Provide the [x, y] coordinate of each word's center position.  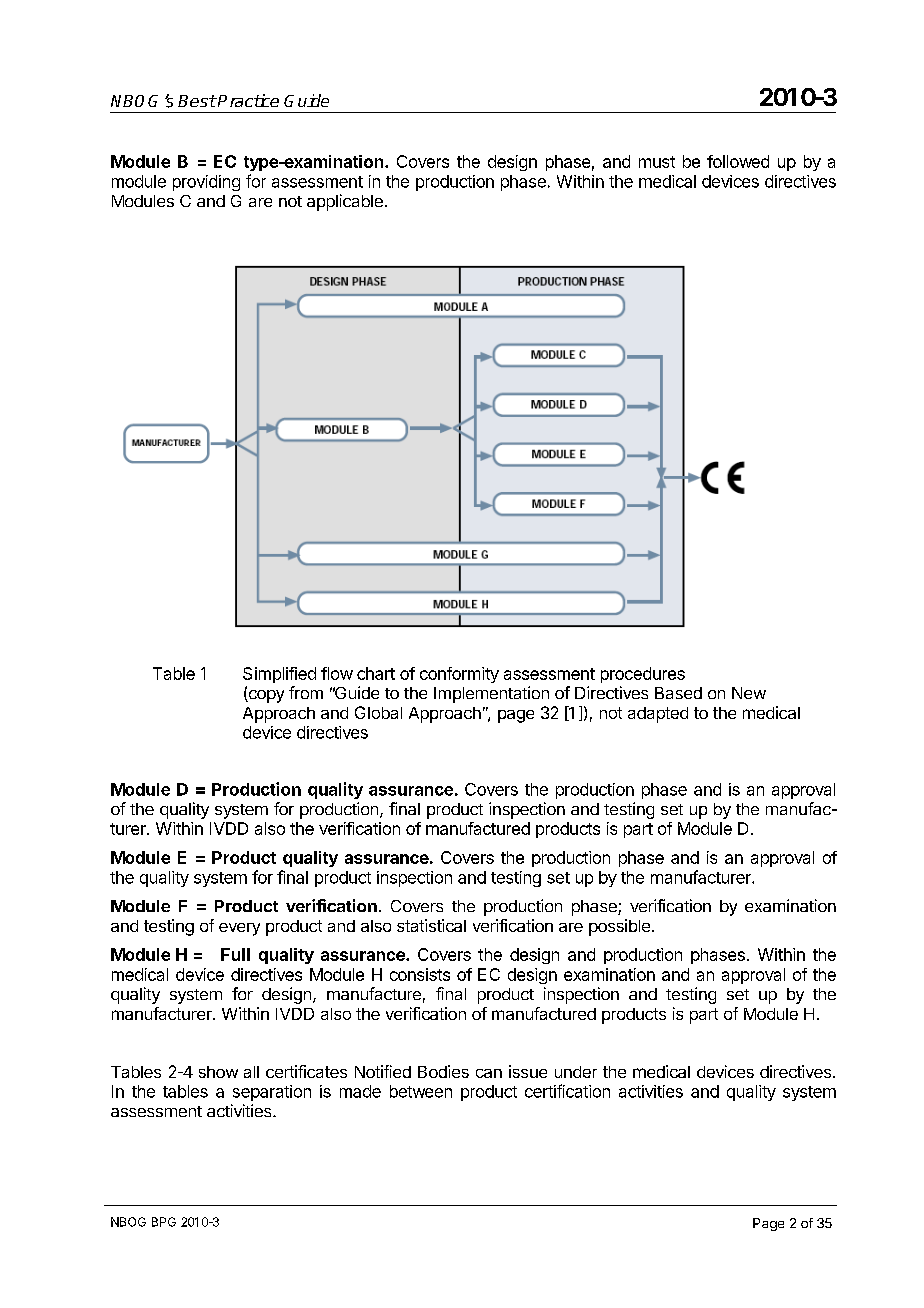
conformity [459, 675]
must [657, 162]
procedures [643, 675]
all [251, 1072]
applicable [345, 202]
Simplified [279, 675]
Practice [247, 100]
